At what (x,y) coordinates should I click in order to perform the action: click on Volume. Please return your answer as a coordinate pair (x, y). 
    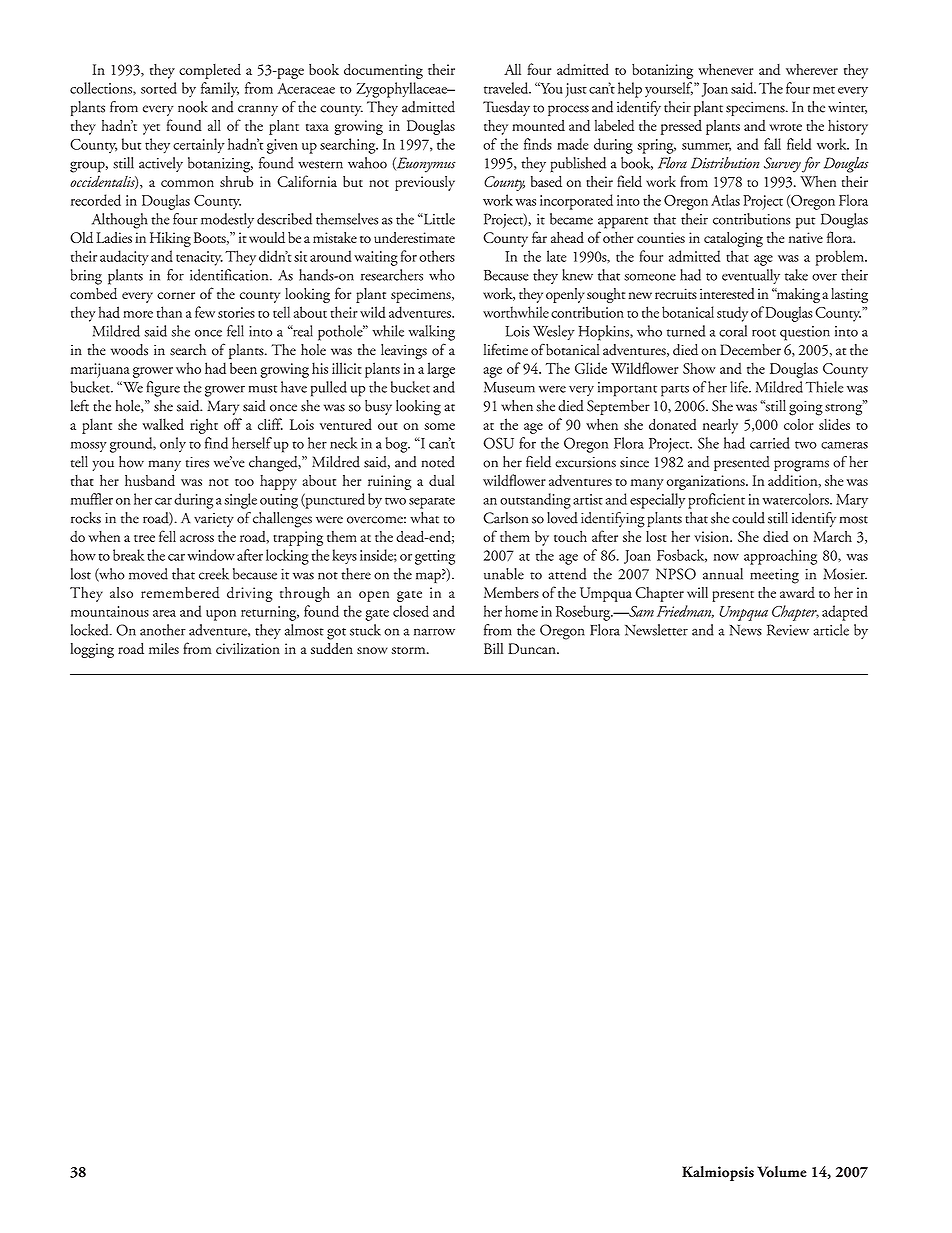
    Looking at the image, I should click on (782, 1172).
